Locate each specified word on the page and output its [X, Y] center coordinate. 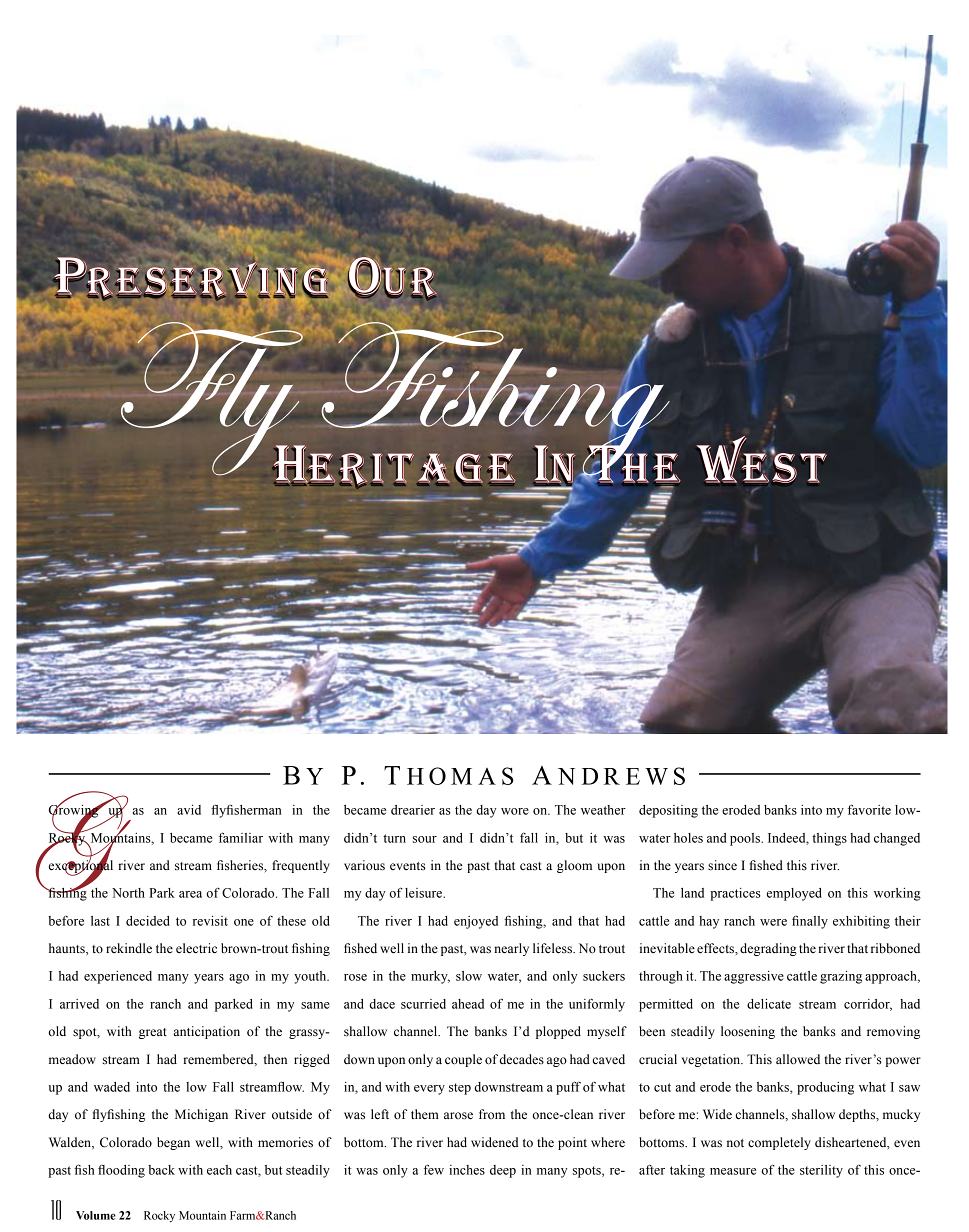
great [153, 1033]
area [190, 894]
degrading [768, 949]
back [161, 1170]
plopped [558, 1032]
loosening [748, 1032]
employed [794, 894]
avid [189, 810]
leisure [425, 893]
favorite [869, 809]
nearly [511, 949]
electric [196, 948]
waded [112, 1087]
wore [515, 811]
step [460, 1089]
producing [825, 1088]
